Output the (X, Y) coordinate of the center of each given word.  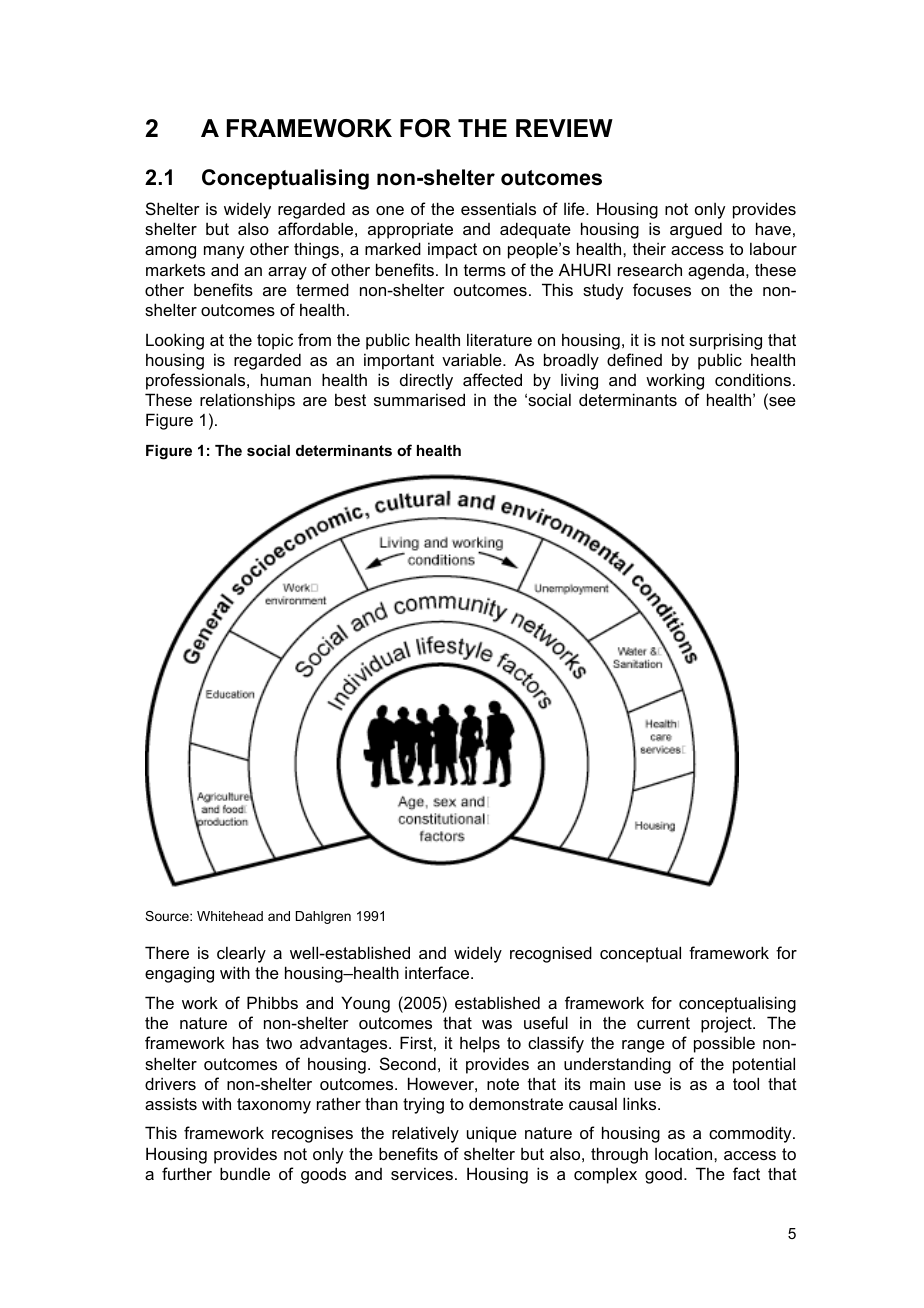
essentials (498, 208)
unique (492, 1134)
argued (696, 230)
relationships (247, 401)
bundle (245, 1173)
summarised (419, 399)
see (781, 403)
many (224, 252)
